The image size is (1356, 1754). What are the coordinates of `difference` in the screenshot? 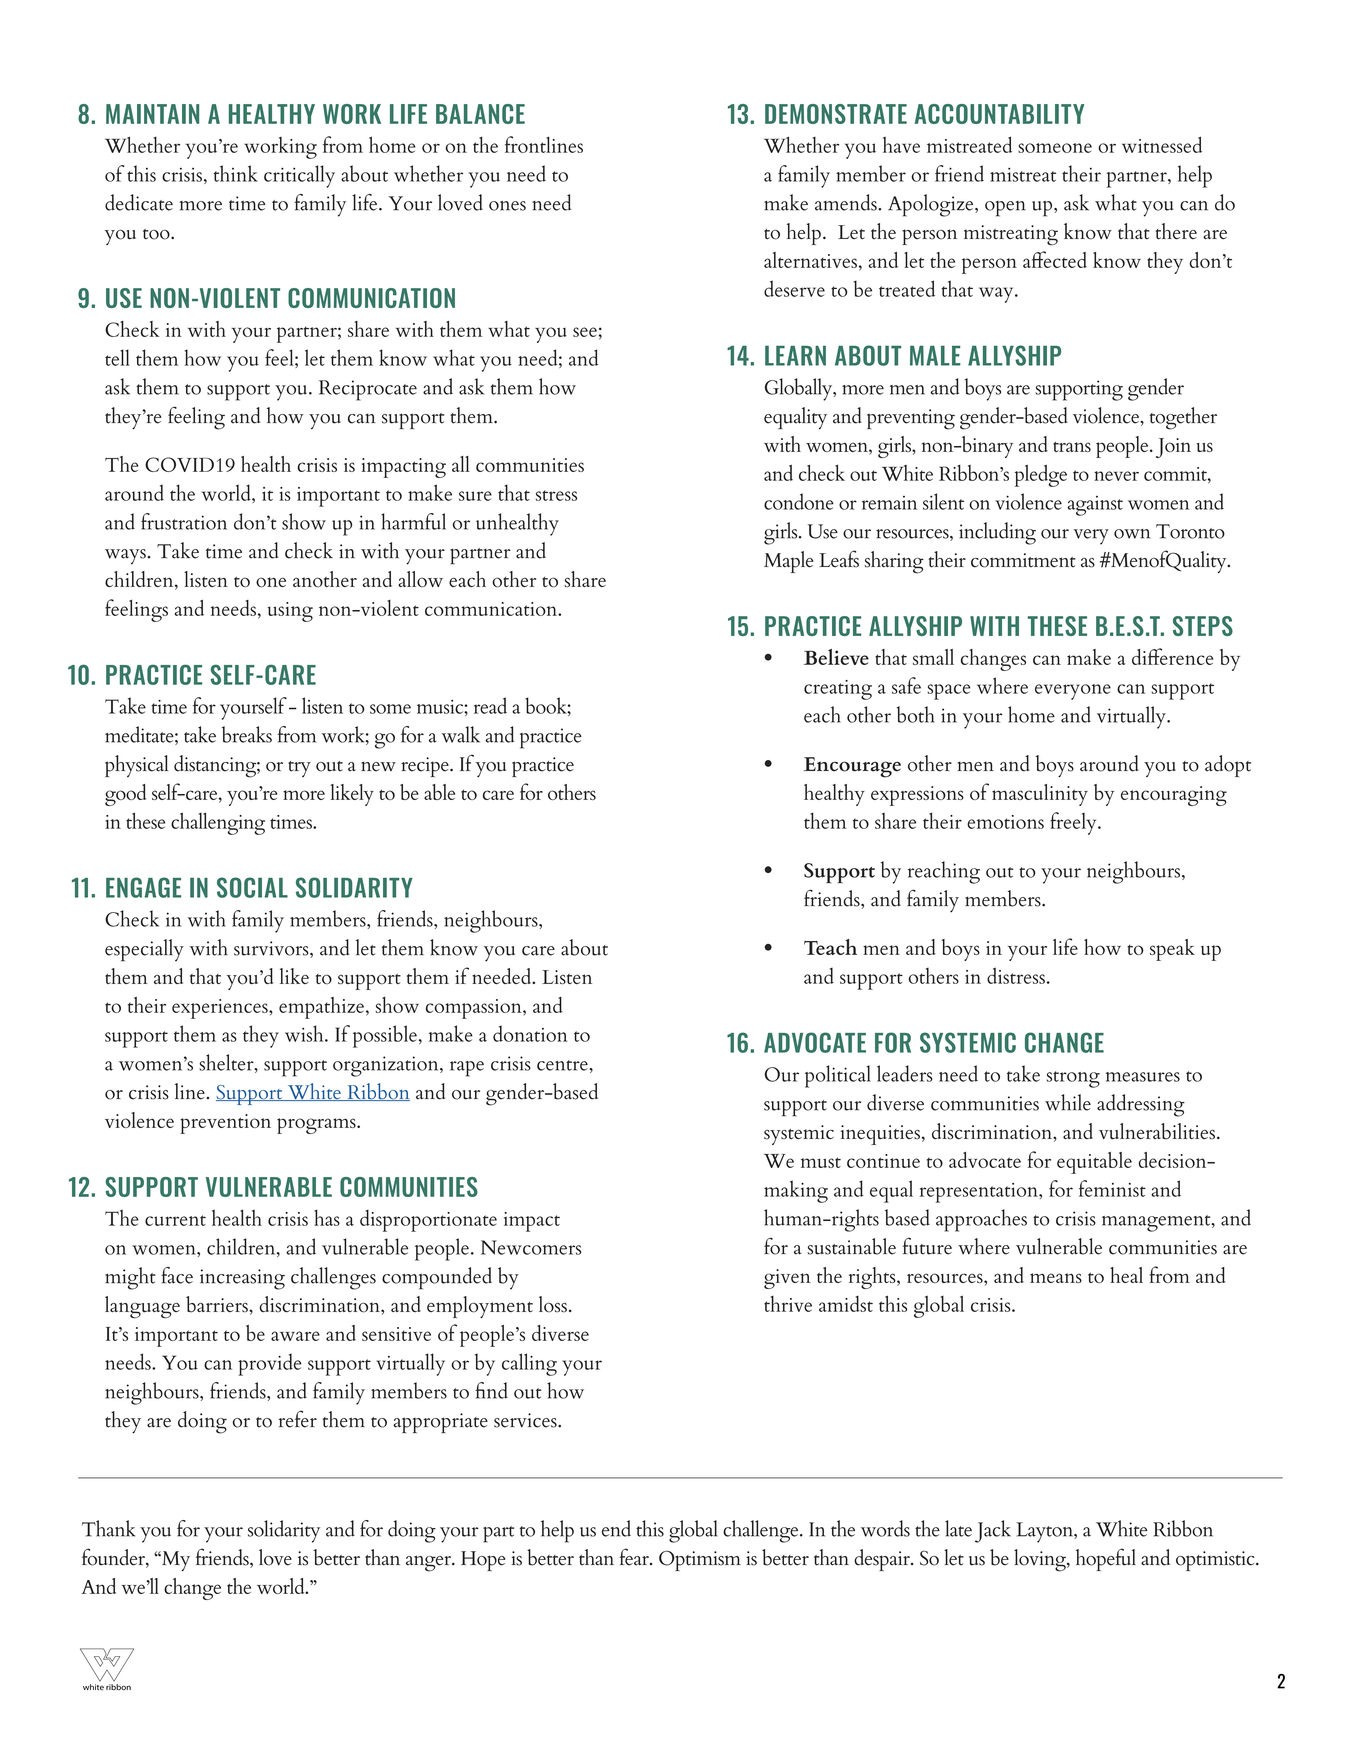 It's located at (1172, 656).
